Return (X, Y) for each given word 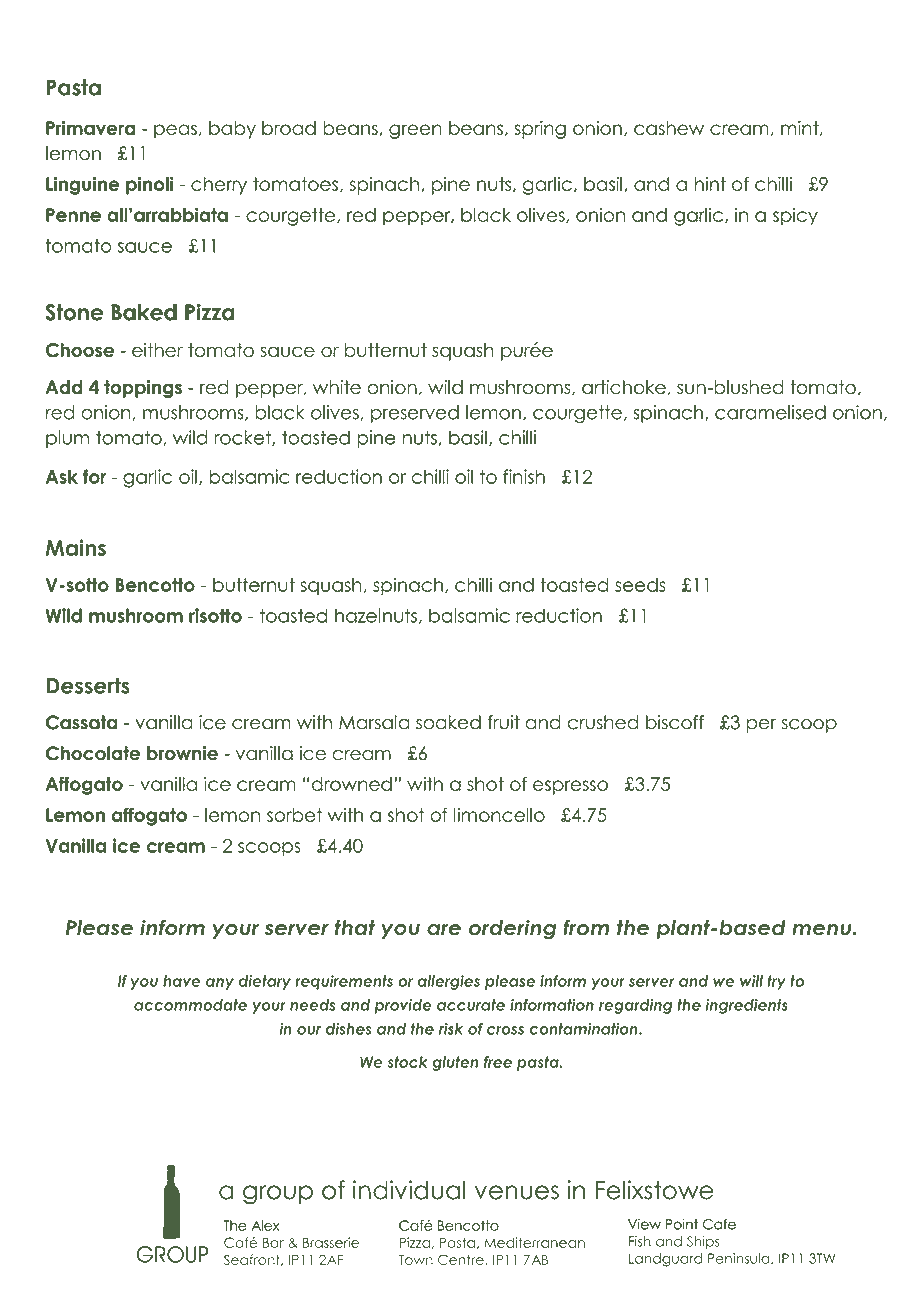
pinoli (150, 185)
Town (416, 1260)
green (415, 131)
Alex (265, 1225)
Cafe (719, 1224)
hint (710, 184)
